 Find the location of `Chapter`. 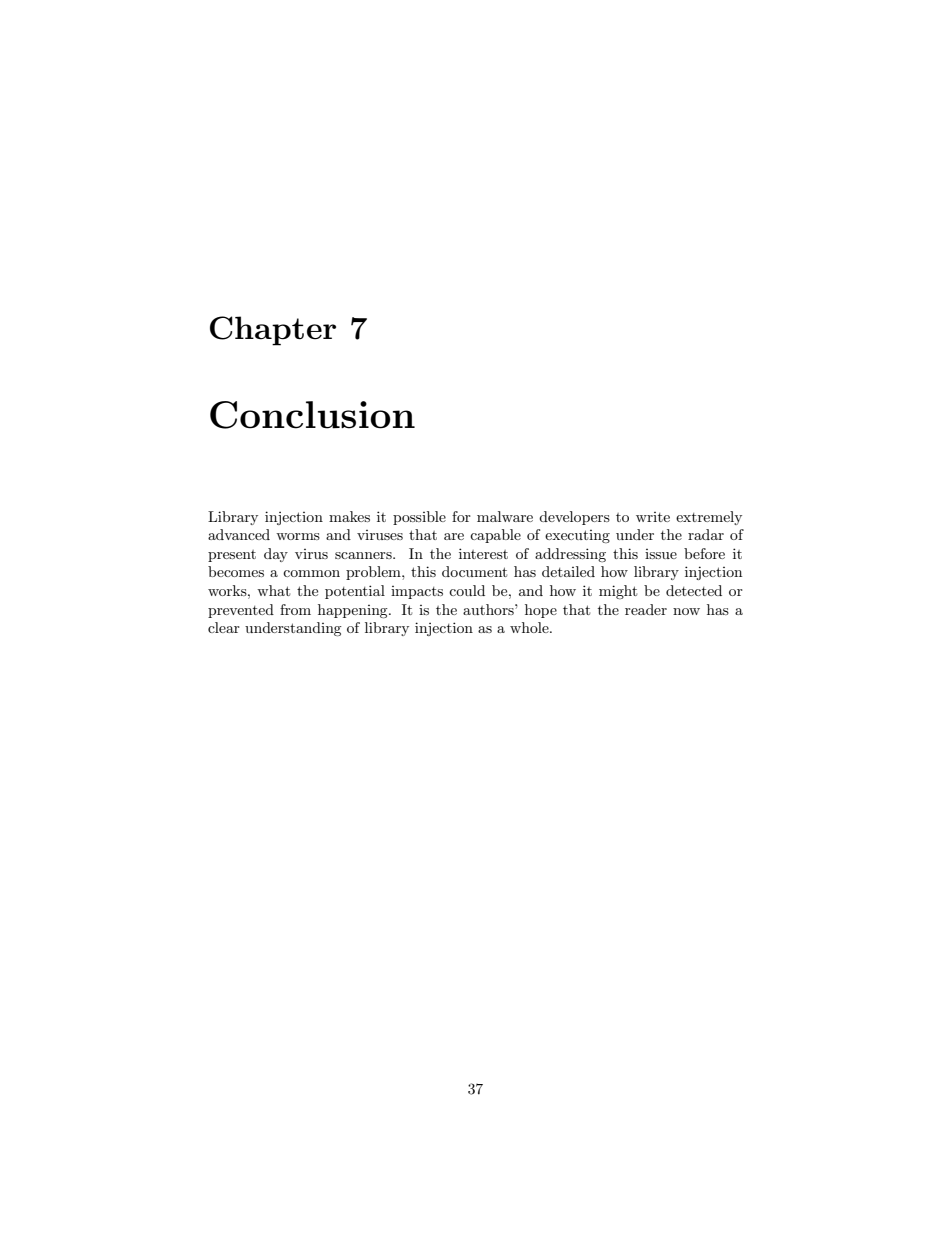

Chapter is located at coordinates (273, 331).
